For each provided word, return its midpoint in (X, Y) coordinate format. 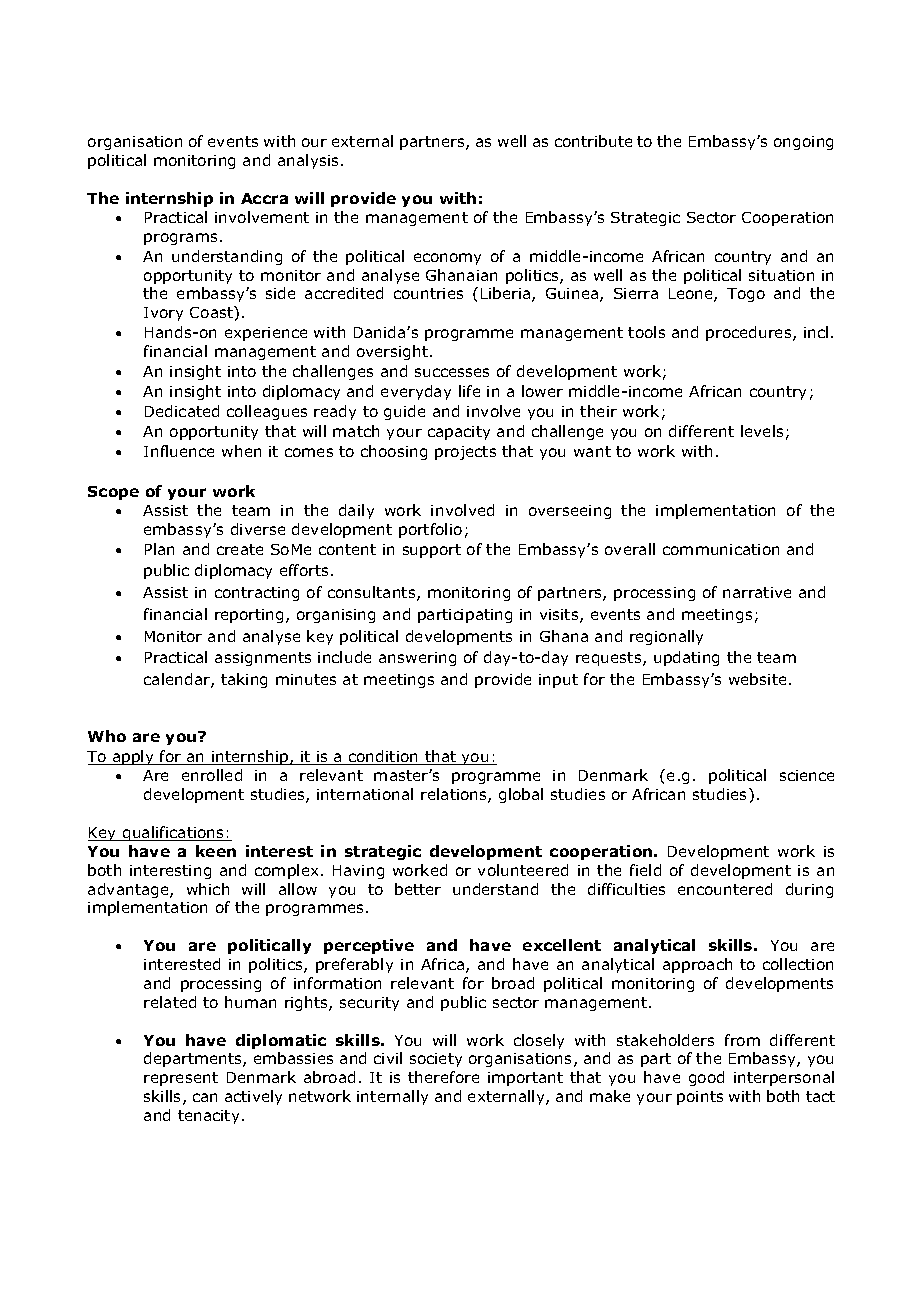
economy (447, 259)
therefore (443, 1077)
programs (180, 239)
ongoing (803, 143)
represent (181, 1079)
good (706, 1078)
